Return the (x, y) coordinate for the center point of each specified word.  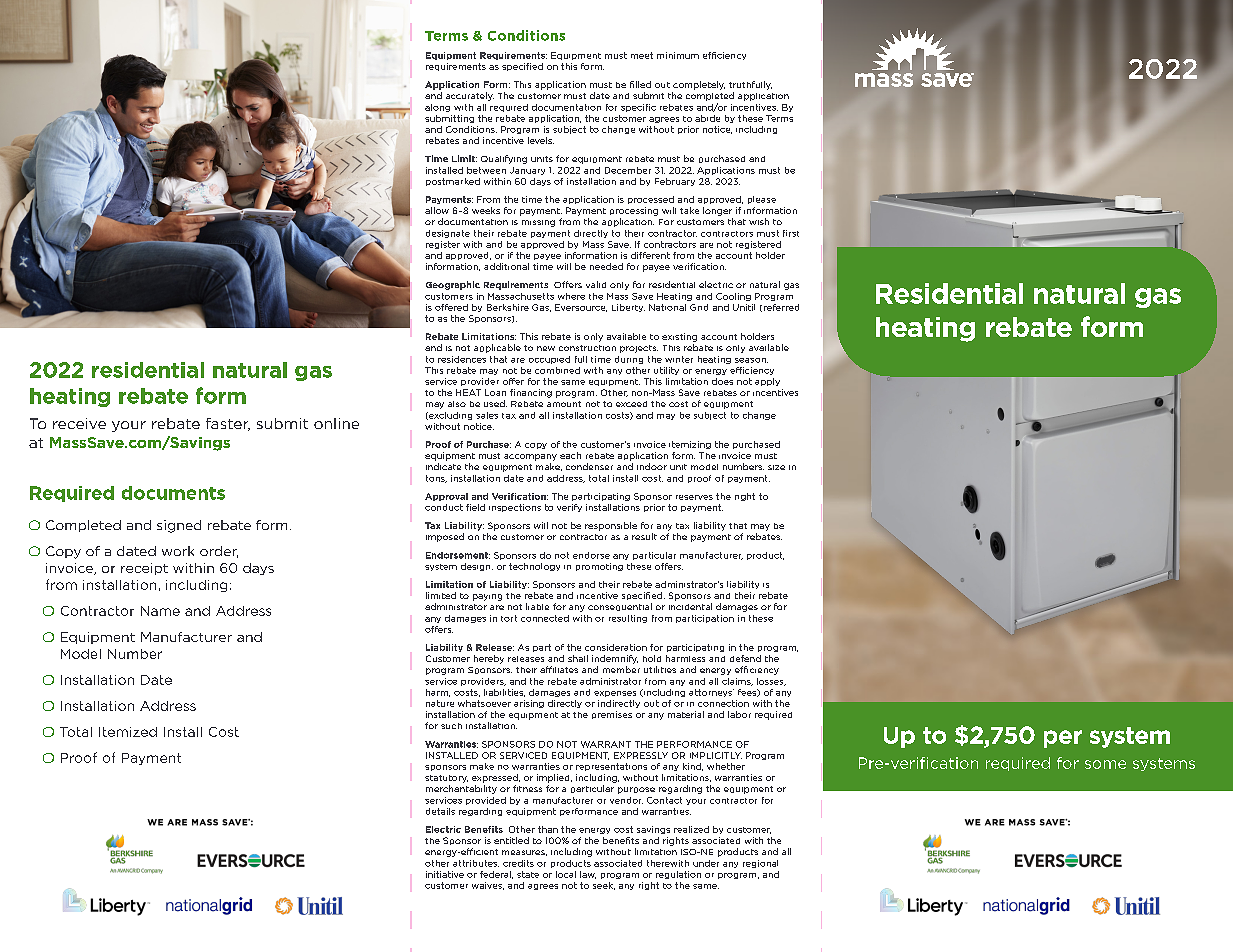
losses (771, 682)
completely (699, 85)
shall (578, 658)
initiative (445, 874)
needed (606, 266)
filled (640, 84)
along (437, 108)
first (791, 233)
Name (160, 611)
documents (173, 493)
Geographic (453, 285)
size (776, 467)
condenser (589, 466)
